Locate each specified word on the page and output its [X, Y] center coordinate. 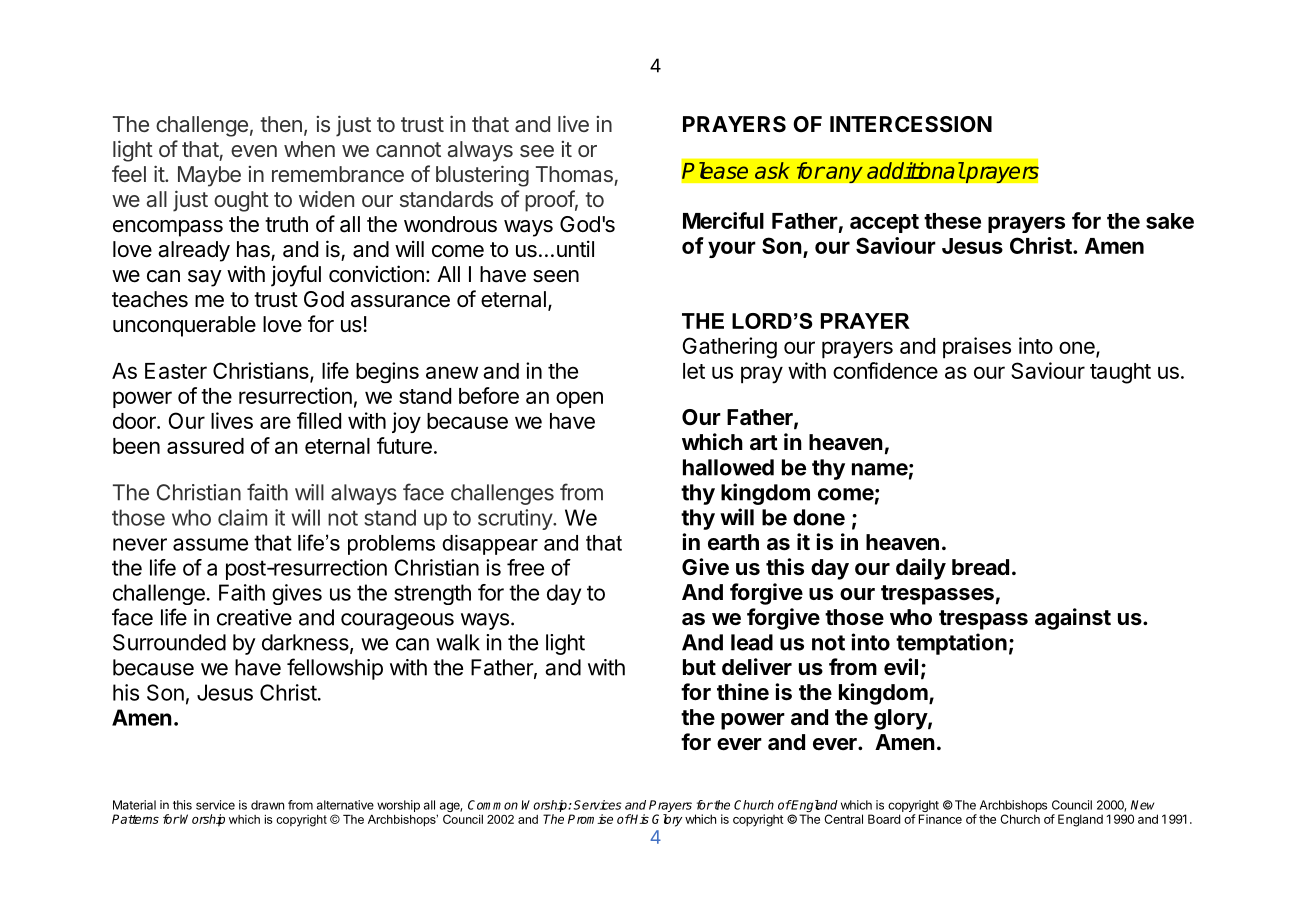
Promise [590, 819]
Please [715, 170]
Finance [940, 819]
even [254, 151]
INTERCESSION [911, 124]
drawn [267, 805]
